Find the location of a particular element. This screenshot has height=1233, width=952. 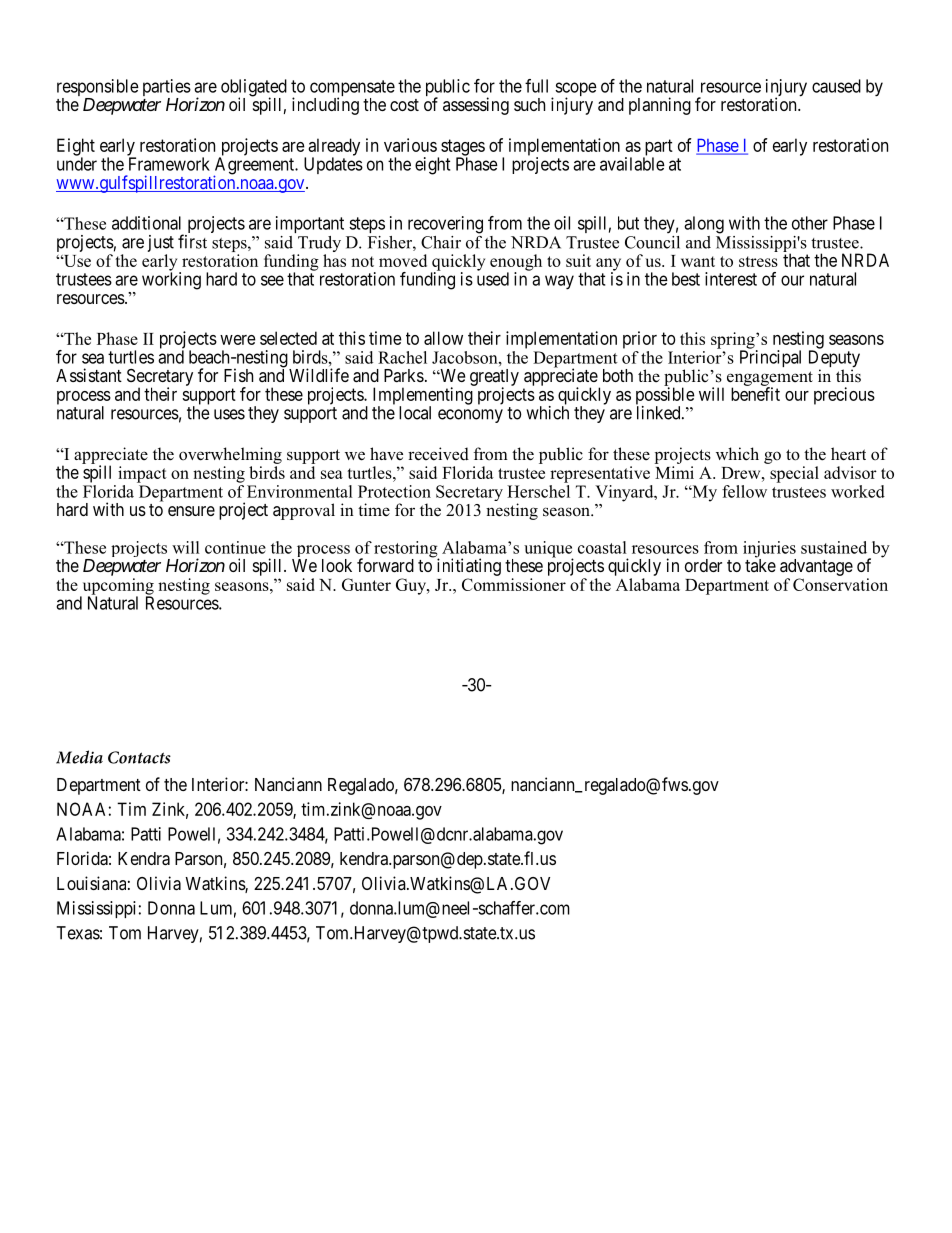

economy is located at coordinates (470, 416).
